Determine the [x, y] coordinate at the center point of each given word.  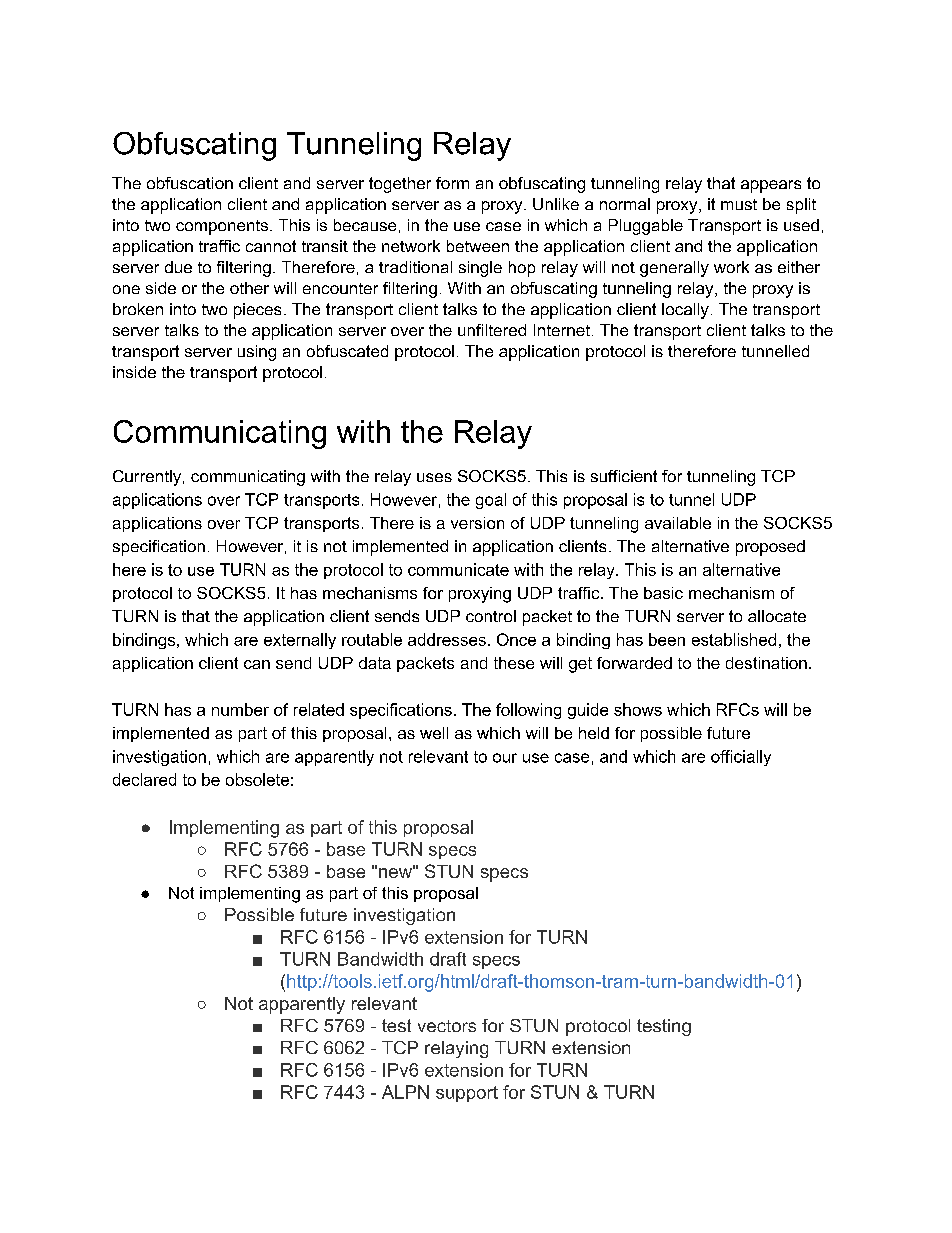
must [739, 204]
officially [741, 758]
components [223, 227]
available [678, 523]
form [452, 183]
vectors [447, 1026]
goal [491, 501]
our [505, 758]
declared [144, 779]
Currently [148, 478]
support [467, 1094]
